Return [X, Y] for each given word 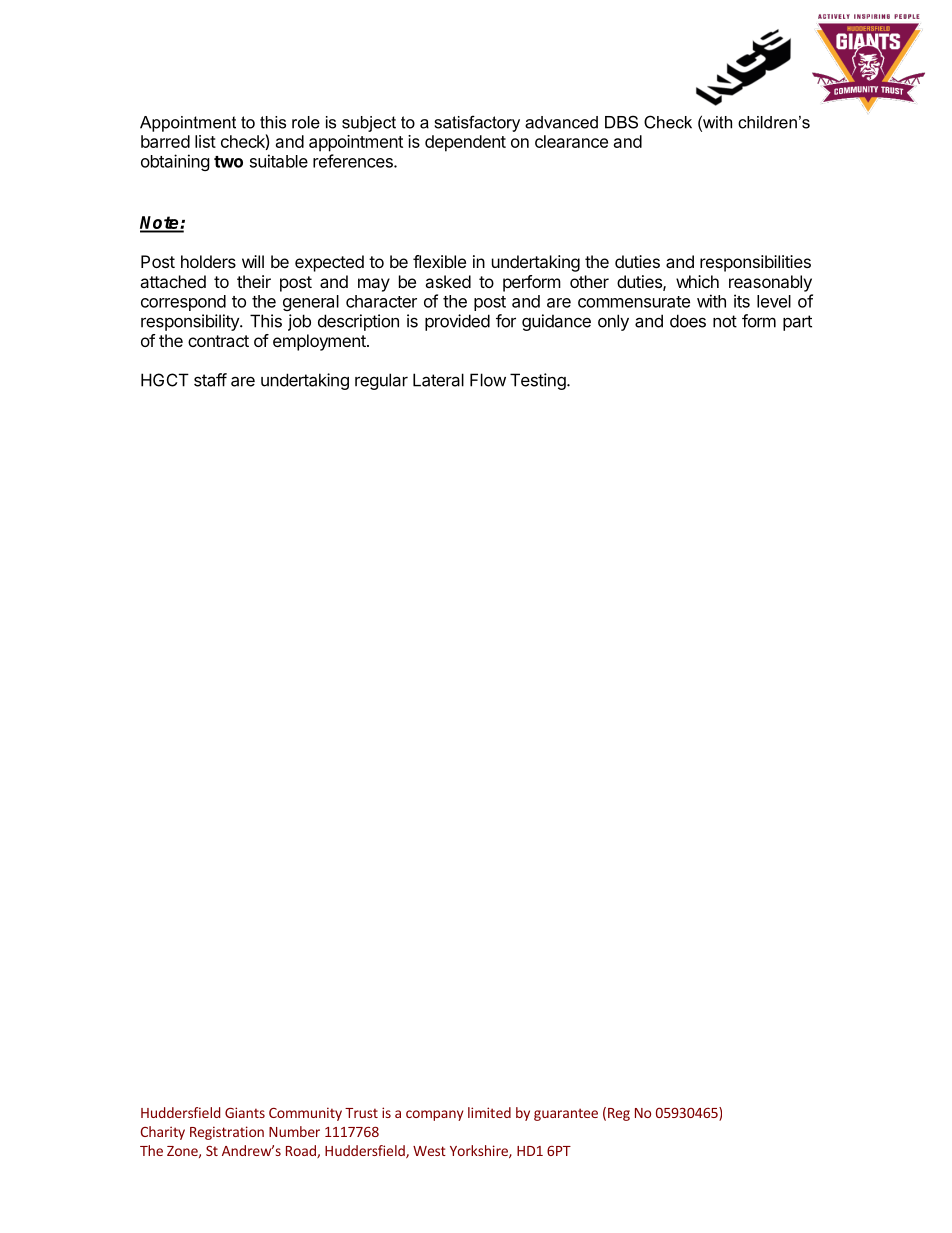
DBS [621, 122]
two [228, 162]
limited [489, 1112]
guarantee [566, 1114]
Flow [488, 380]
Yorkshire [480, 1151]
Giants [245, 1112]
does [688, 321]
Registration [227, 1133]
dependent [465, 143]
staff [210, 380]
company [435, 1115]
